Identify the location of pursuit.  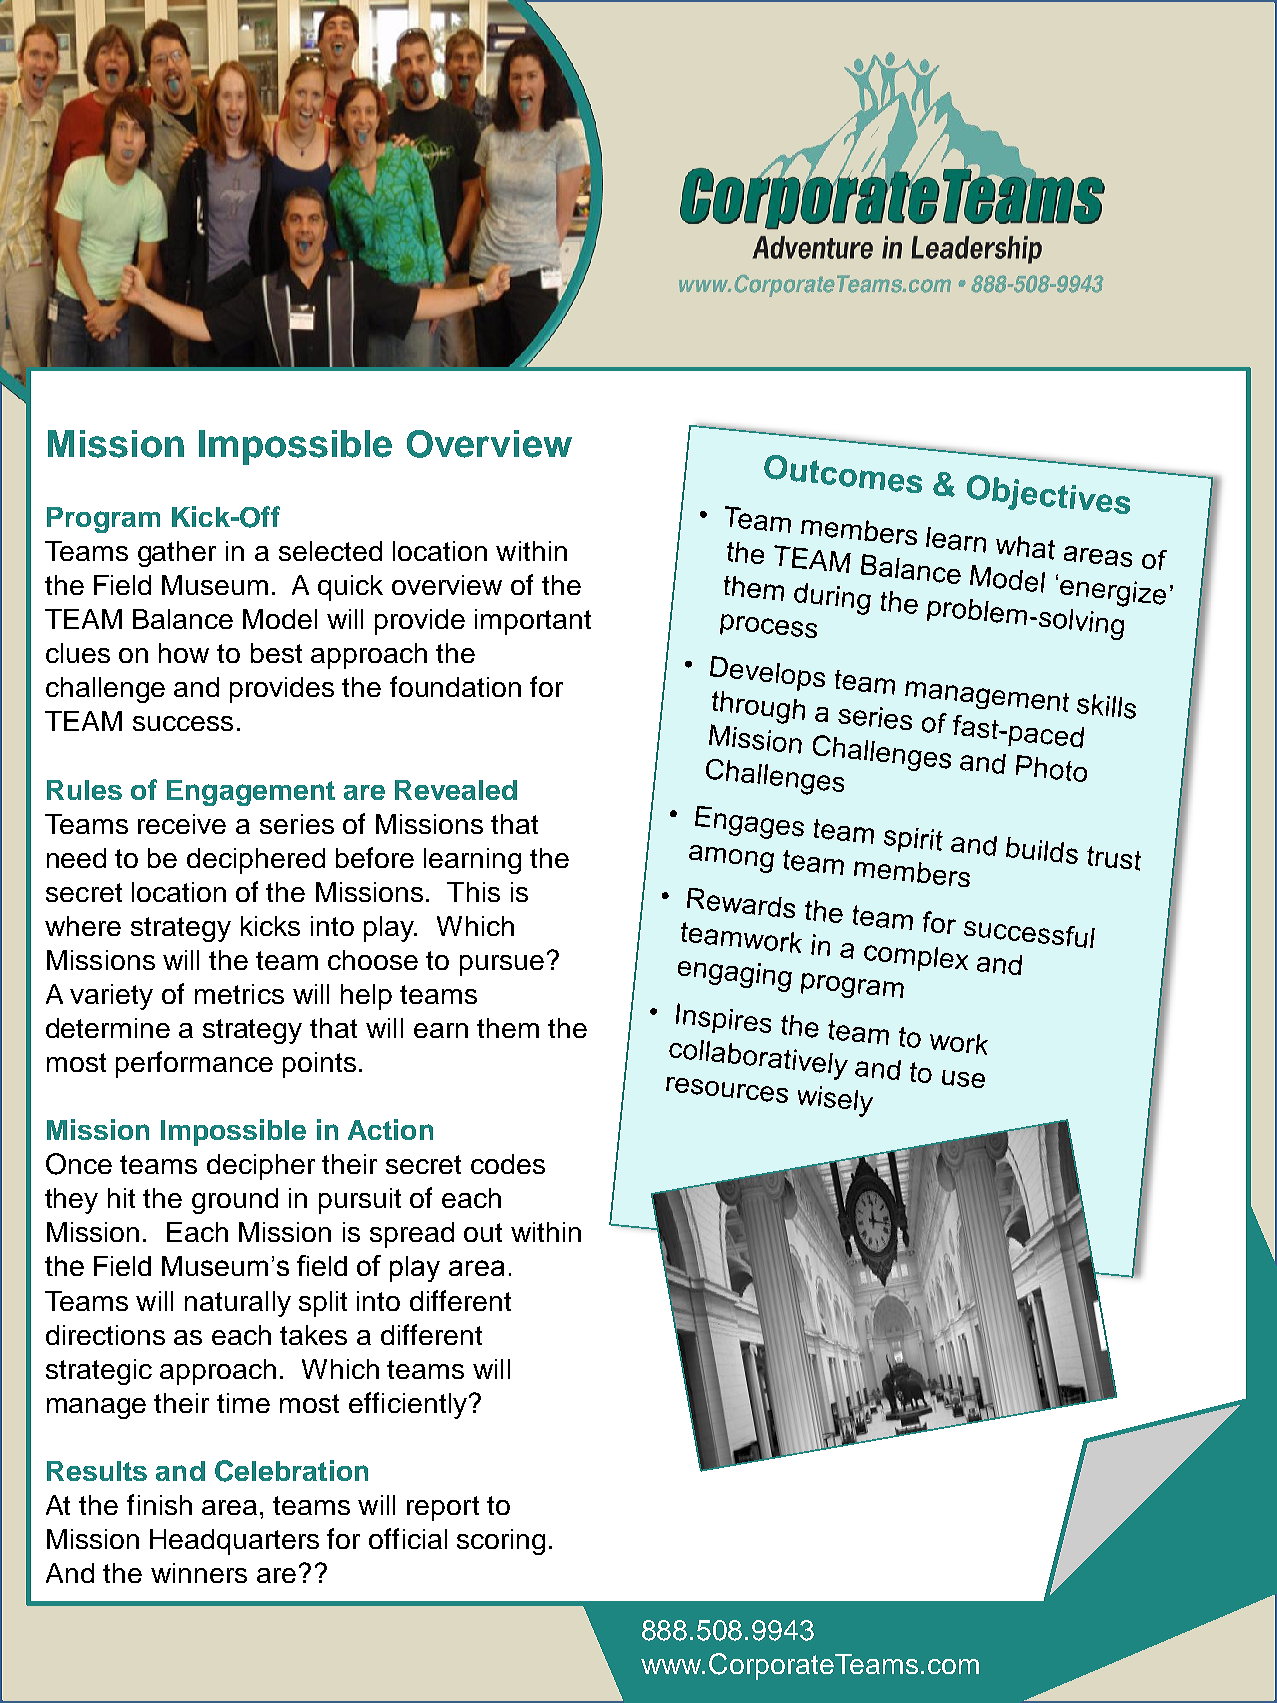
(360, 1201).
